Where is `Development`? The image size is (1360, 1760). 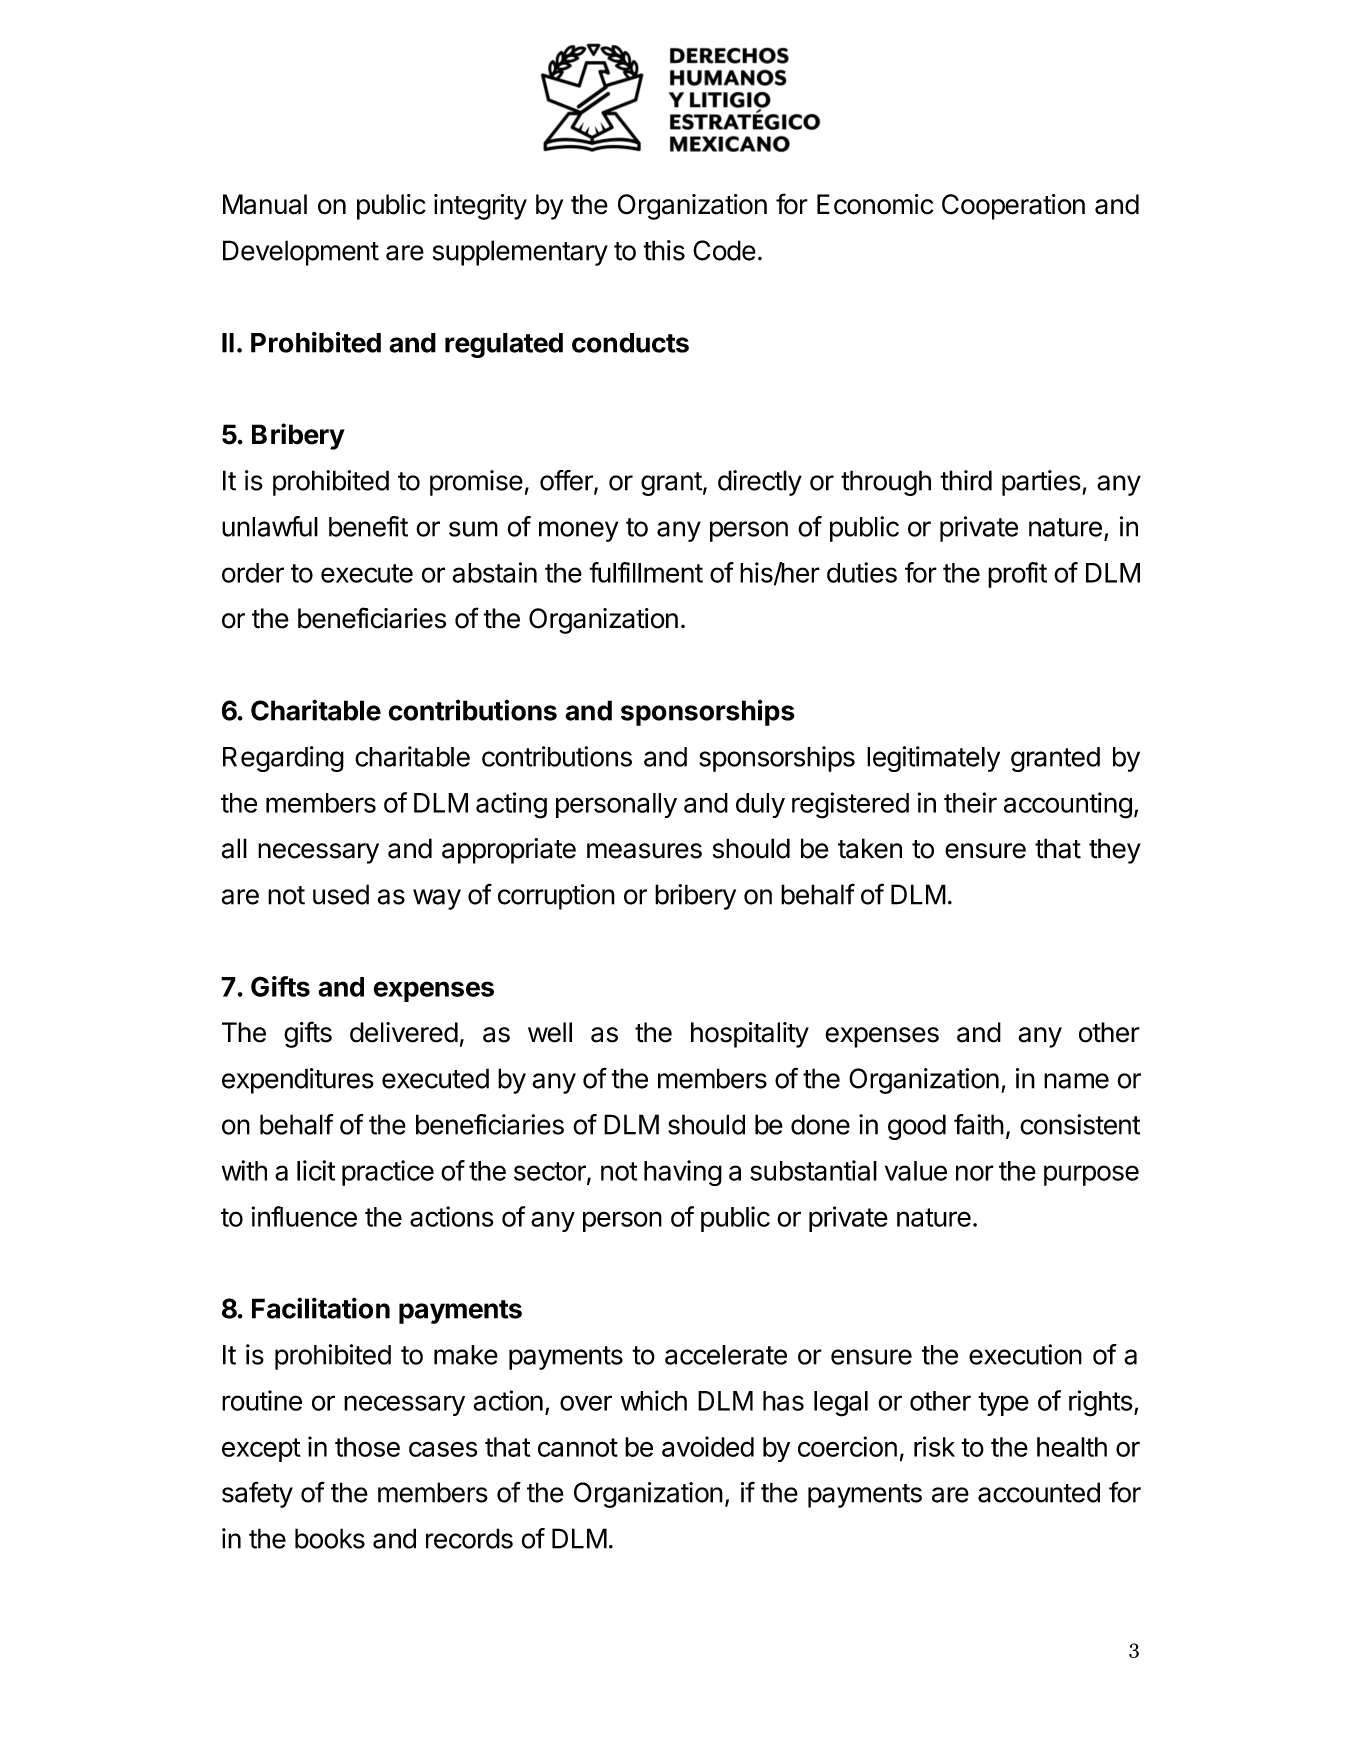
Development is located at coordinates (301, 253).
